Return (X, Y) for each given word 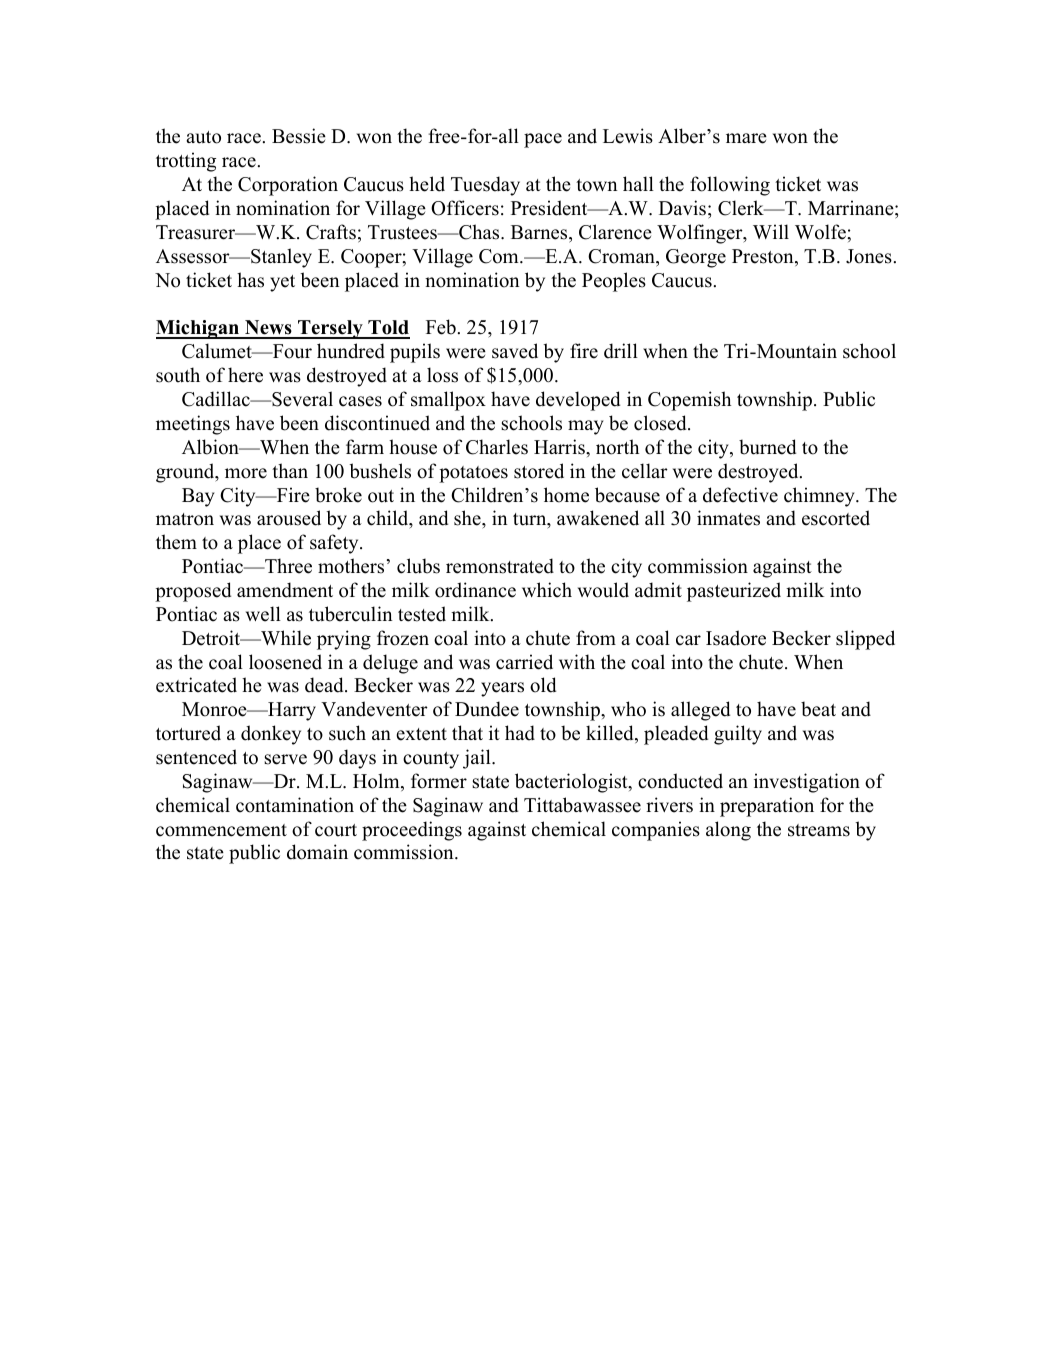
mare (746, 138)
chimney (820, 497)
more (246, 473)
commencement (221, 830)
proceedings (412, 831)
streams (819, 830)
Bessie (299, 136)
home (566, 495)
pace (543, 140)
